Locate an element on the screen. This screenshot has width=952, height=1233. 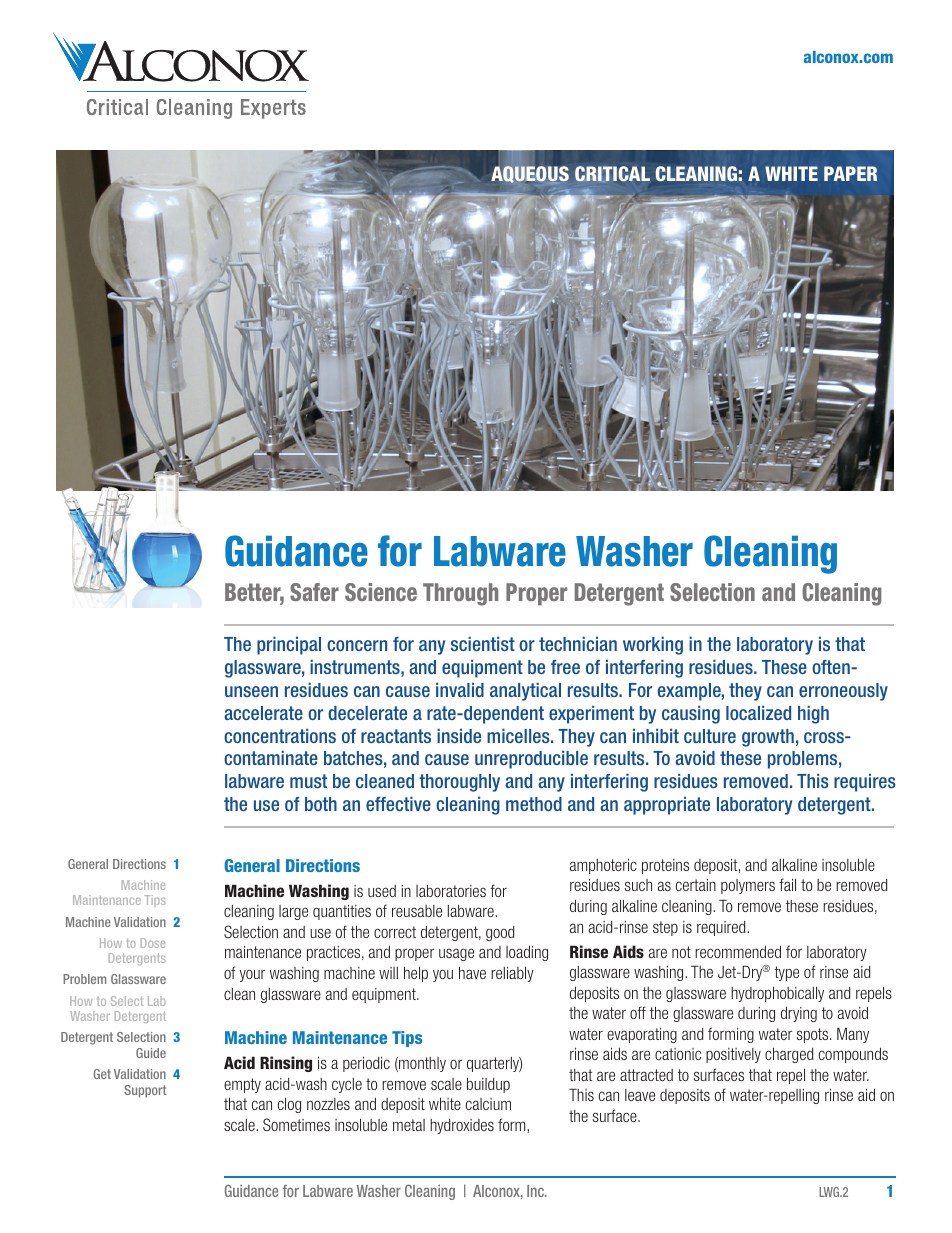
erroneously is located at coordinates (843, 692).
